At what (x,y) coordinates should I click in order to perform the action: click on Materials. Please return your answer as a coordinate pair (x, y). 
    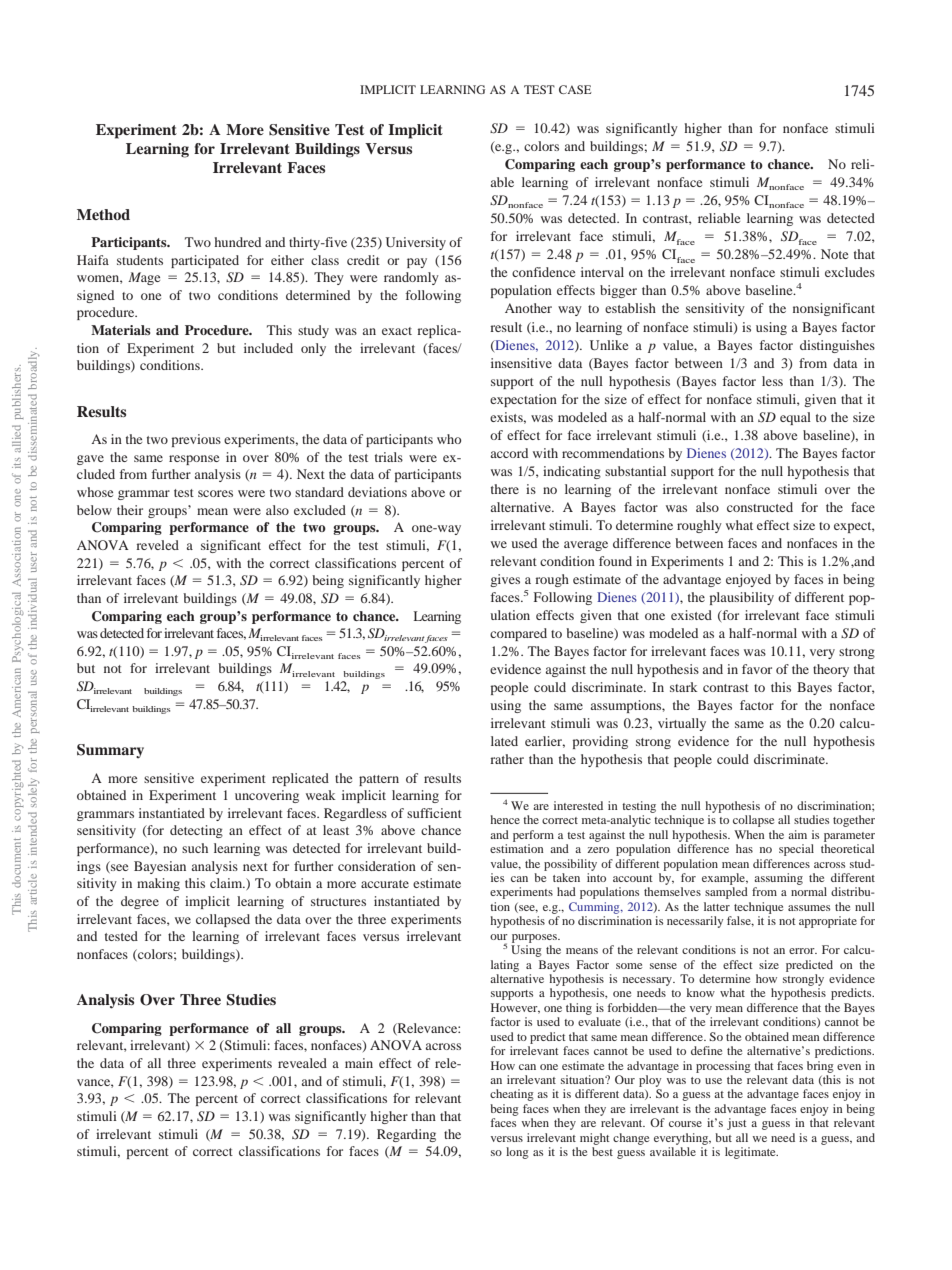
    Looking at the image, I should click on (121, 330).
